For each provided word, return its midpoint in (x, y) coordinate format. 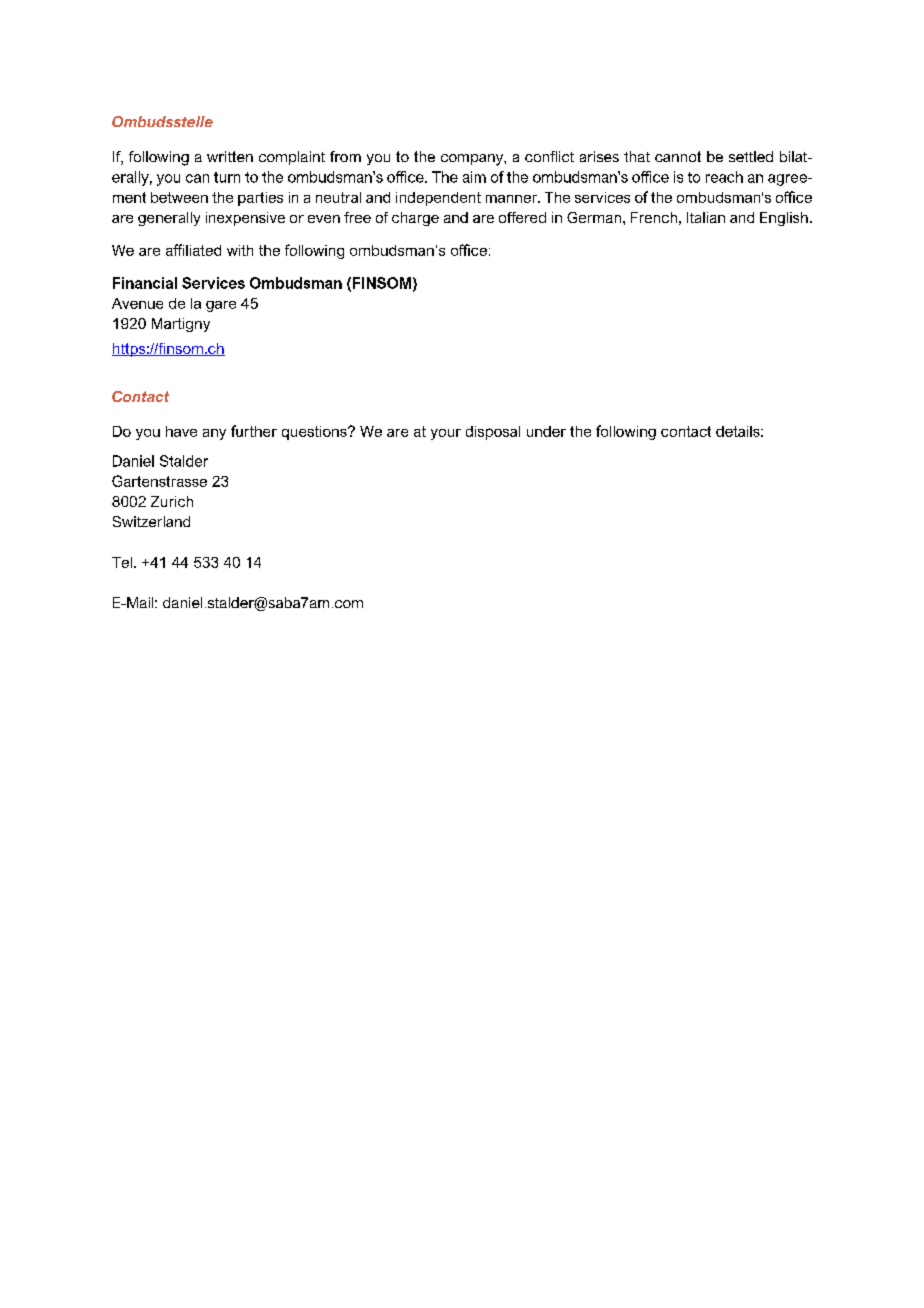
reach (724, 177)
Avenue (137, 303)
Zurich (172, 501)
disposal (493, 433)
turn (227, 177)
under (546, 431)
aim (474, 177)
